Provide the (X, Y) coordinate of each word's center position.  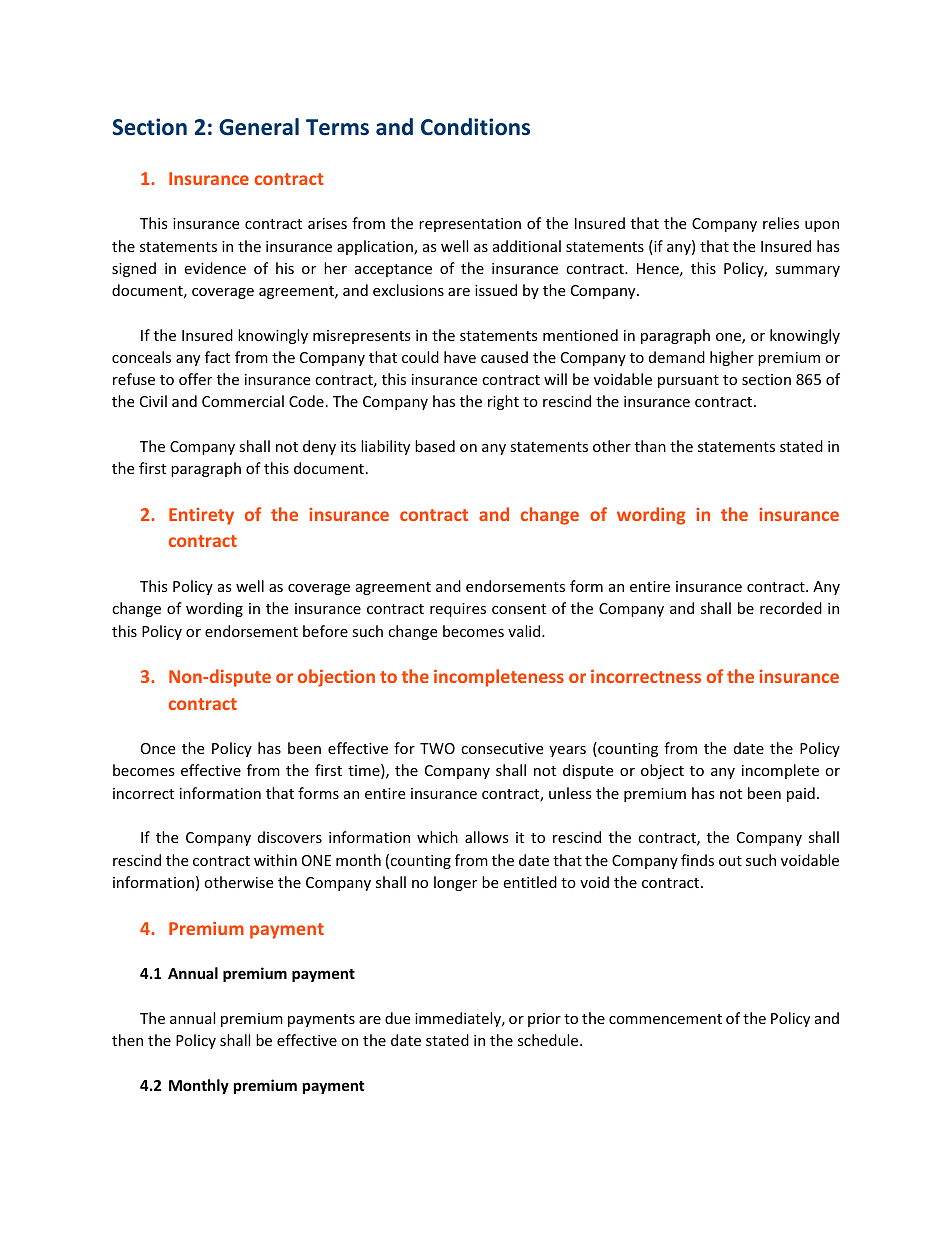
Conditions (475, 127)
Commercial (243, 401)
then (127, 1040)
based (435, 446)
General (259, 127)
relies (781, 223)
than (650, 446)
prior (544, 1020)
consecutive (502, 748)
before (325, 631)
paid (801, 794)
